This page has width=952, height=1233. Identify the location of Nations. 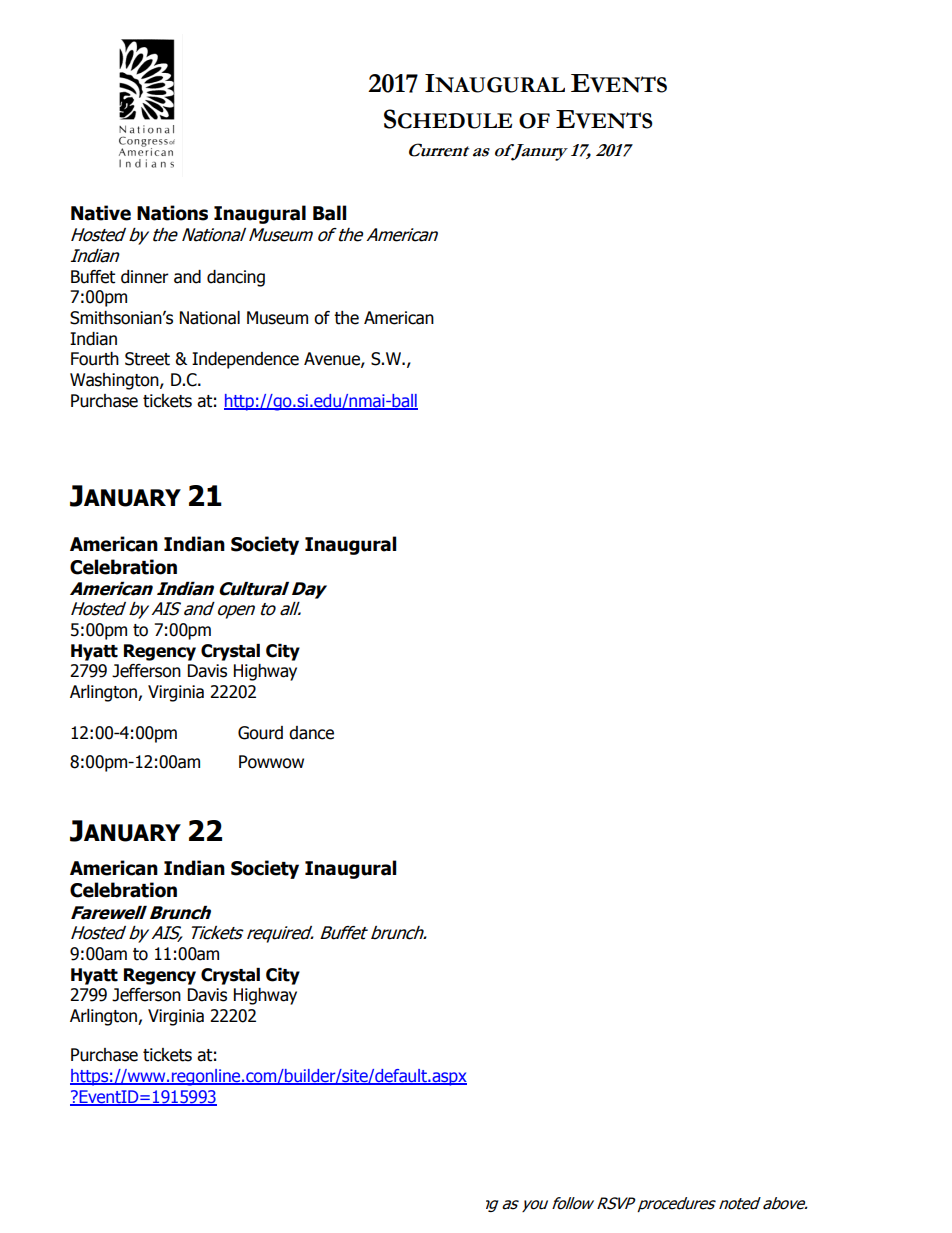
(172, 213).
